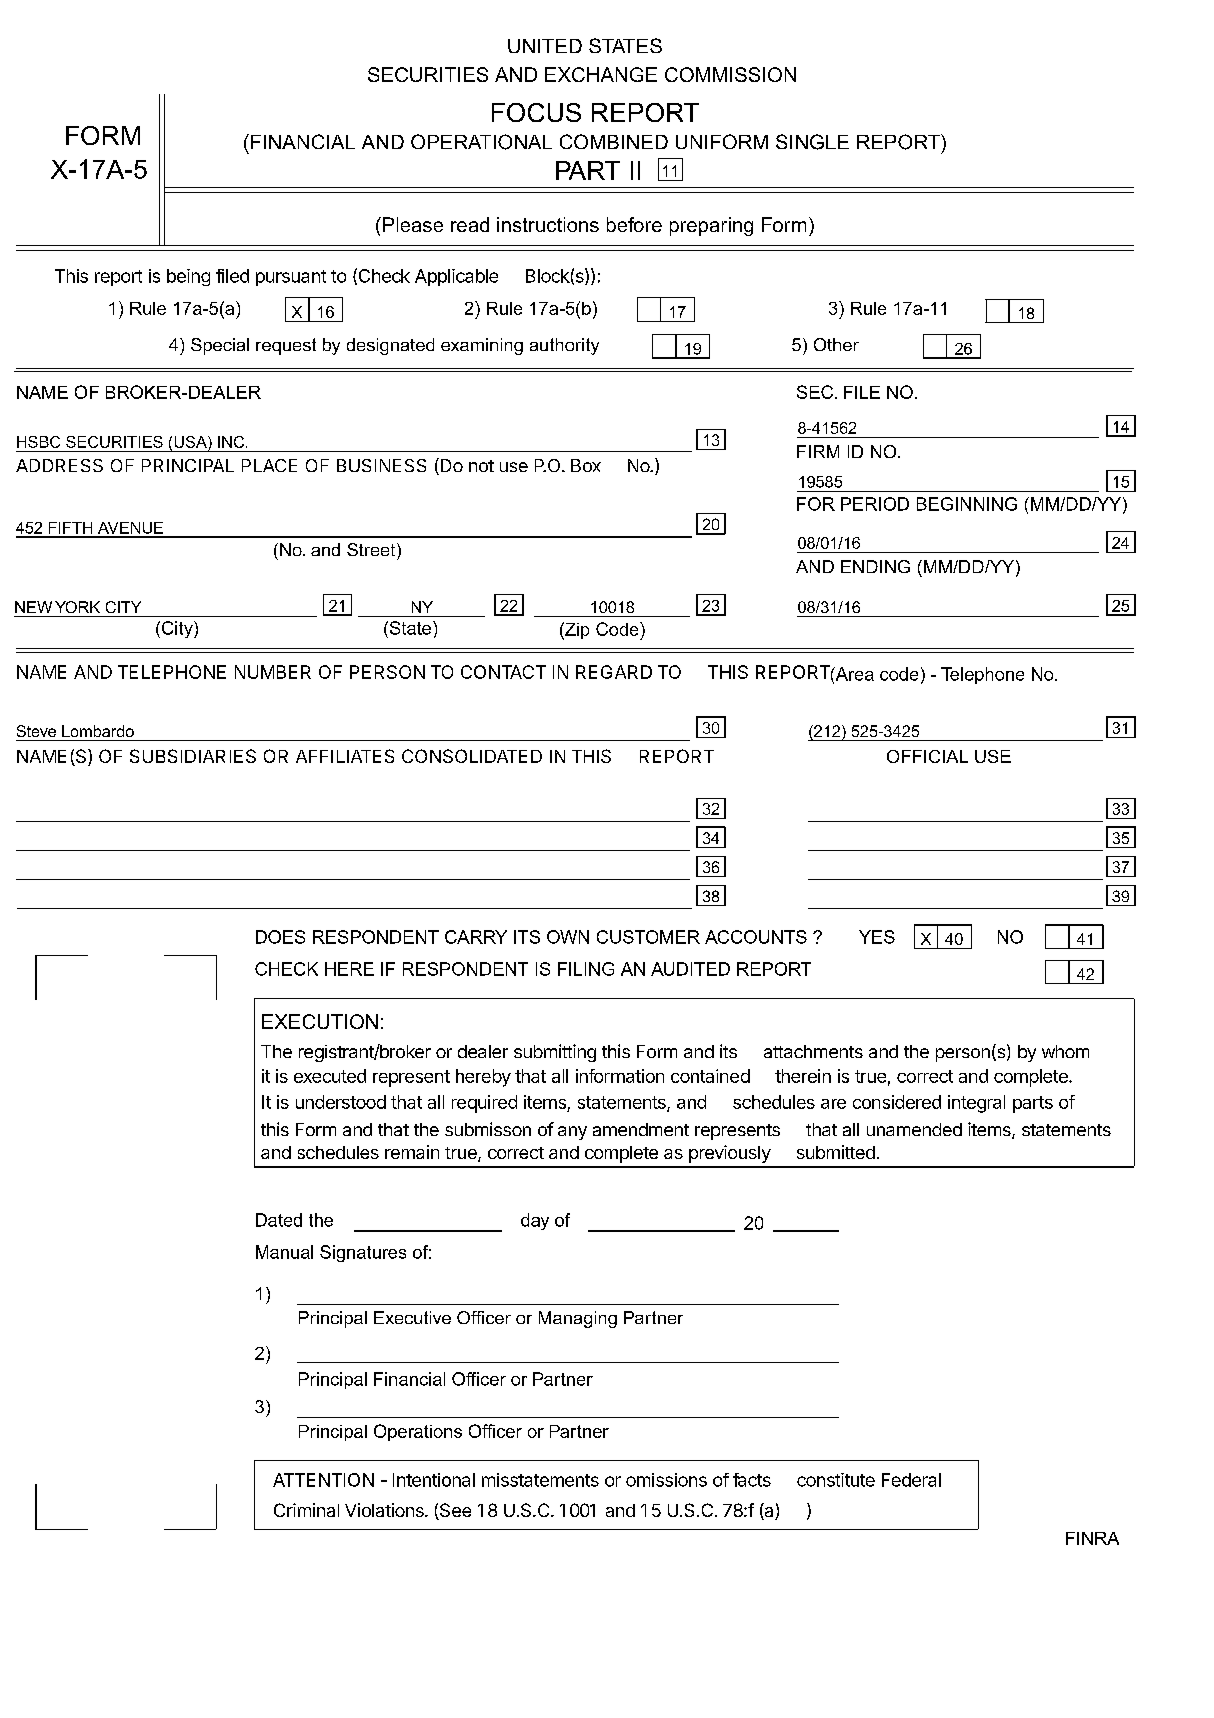  What do you see at coordinates (572, 1133) in the page?
I see `any` at bounding box center [572, 1133].
